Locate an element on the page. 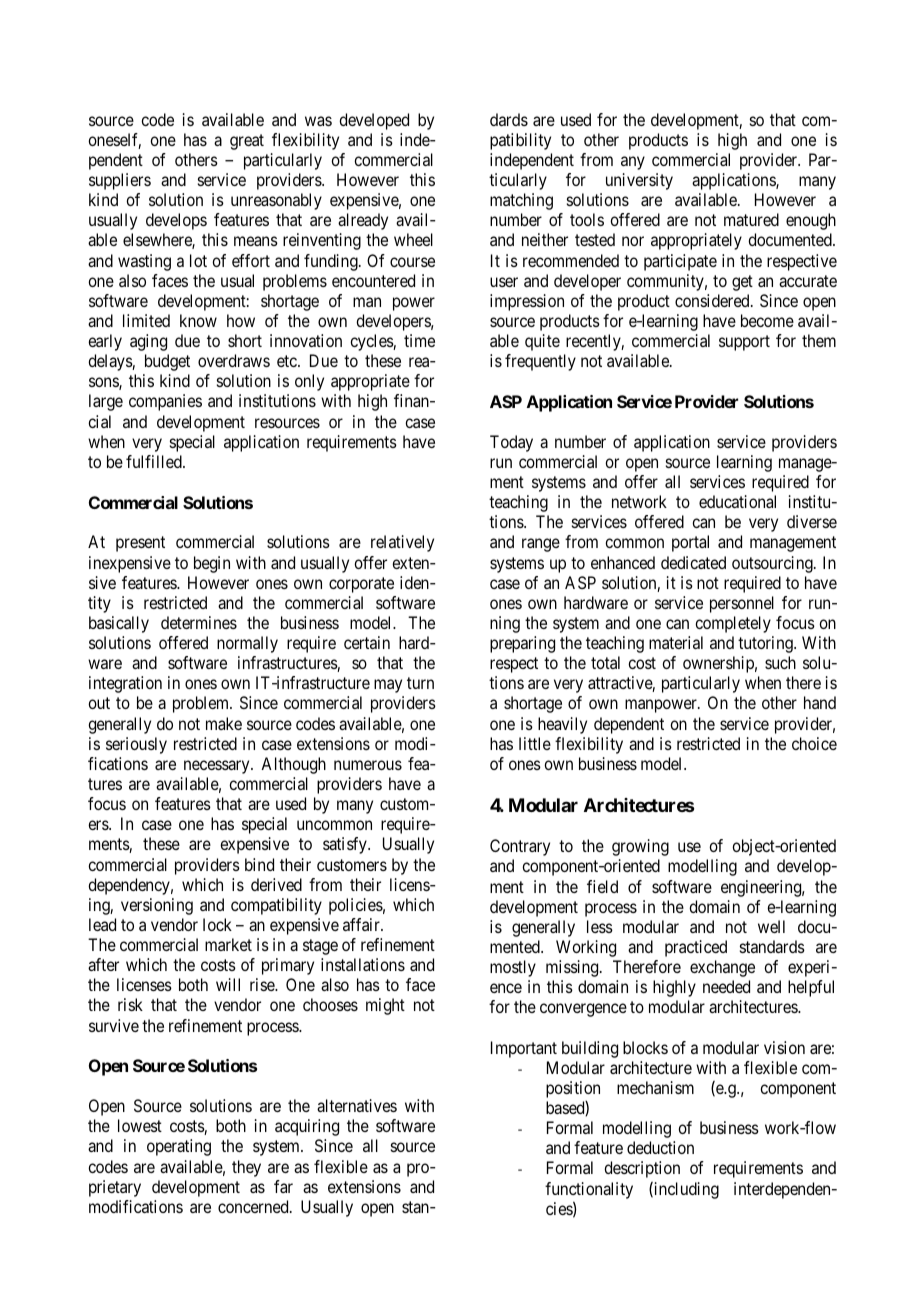 The width and height of the image is (924, 1308). preparing is located at coordinates (522, 644).
